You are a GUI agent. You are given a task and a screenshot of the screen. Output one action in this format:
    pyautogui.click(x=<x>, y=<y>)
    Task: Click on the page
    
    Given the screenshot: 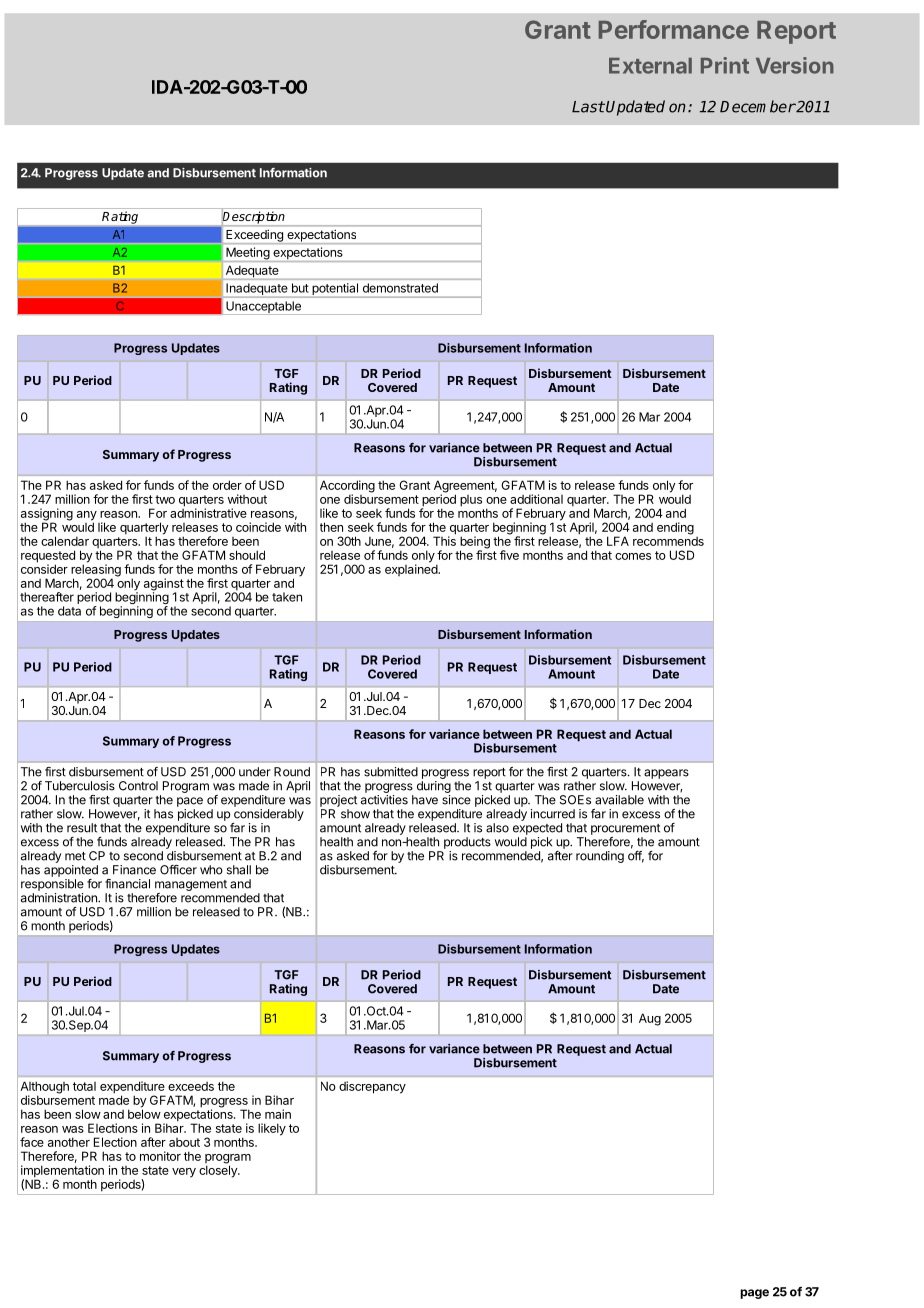 What is the action you would take?
    pyautogui.click(x=754, y=1294)
